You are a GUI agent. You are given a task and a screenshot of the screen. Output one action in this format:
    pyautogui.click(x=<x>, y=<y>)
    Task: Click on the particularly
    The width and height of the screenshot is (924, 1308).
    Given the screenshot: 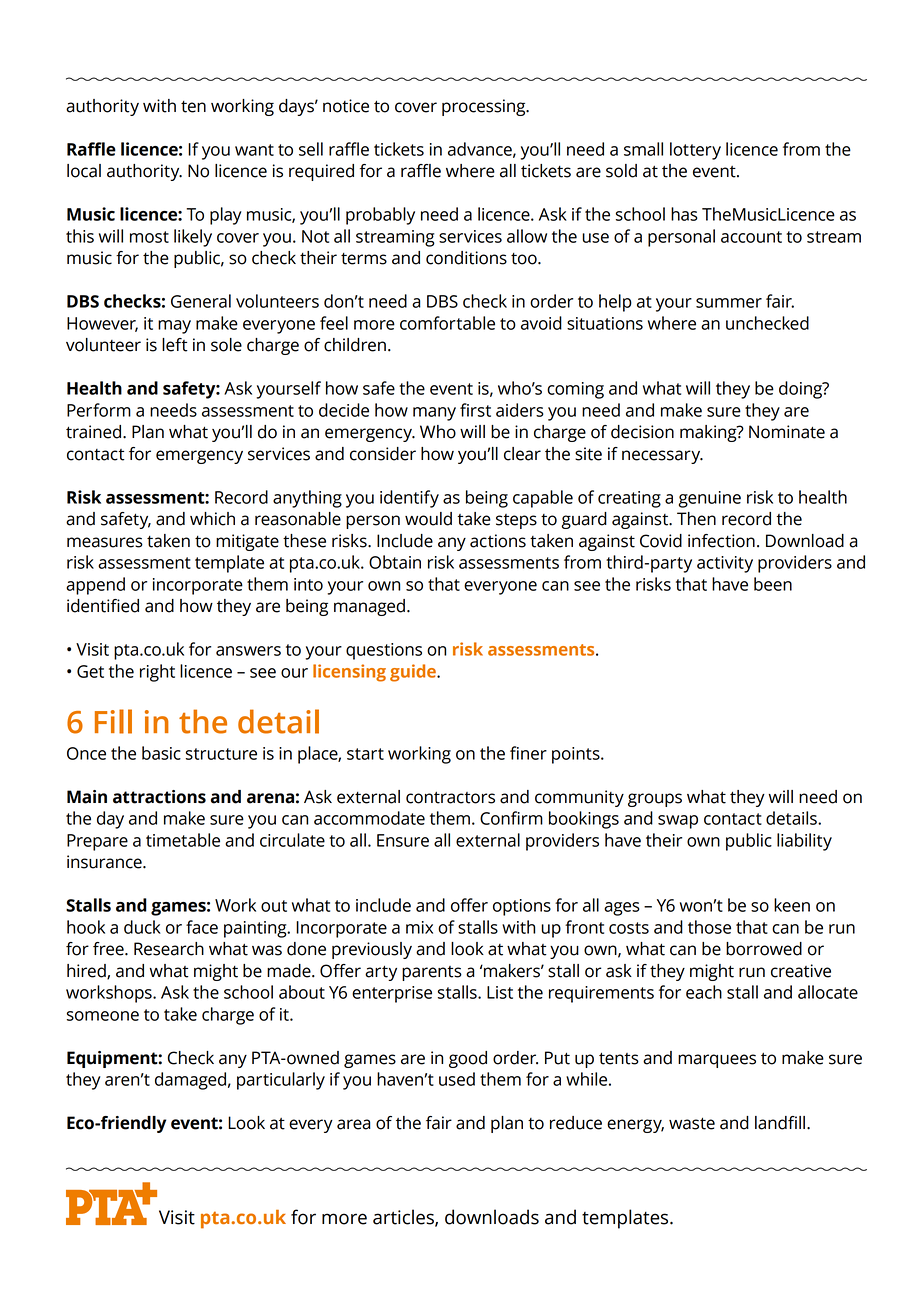 What is the action you would take?
    pyautogui.click(x=281, y=1081)
